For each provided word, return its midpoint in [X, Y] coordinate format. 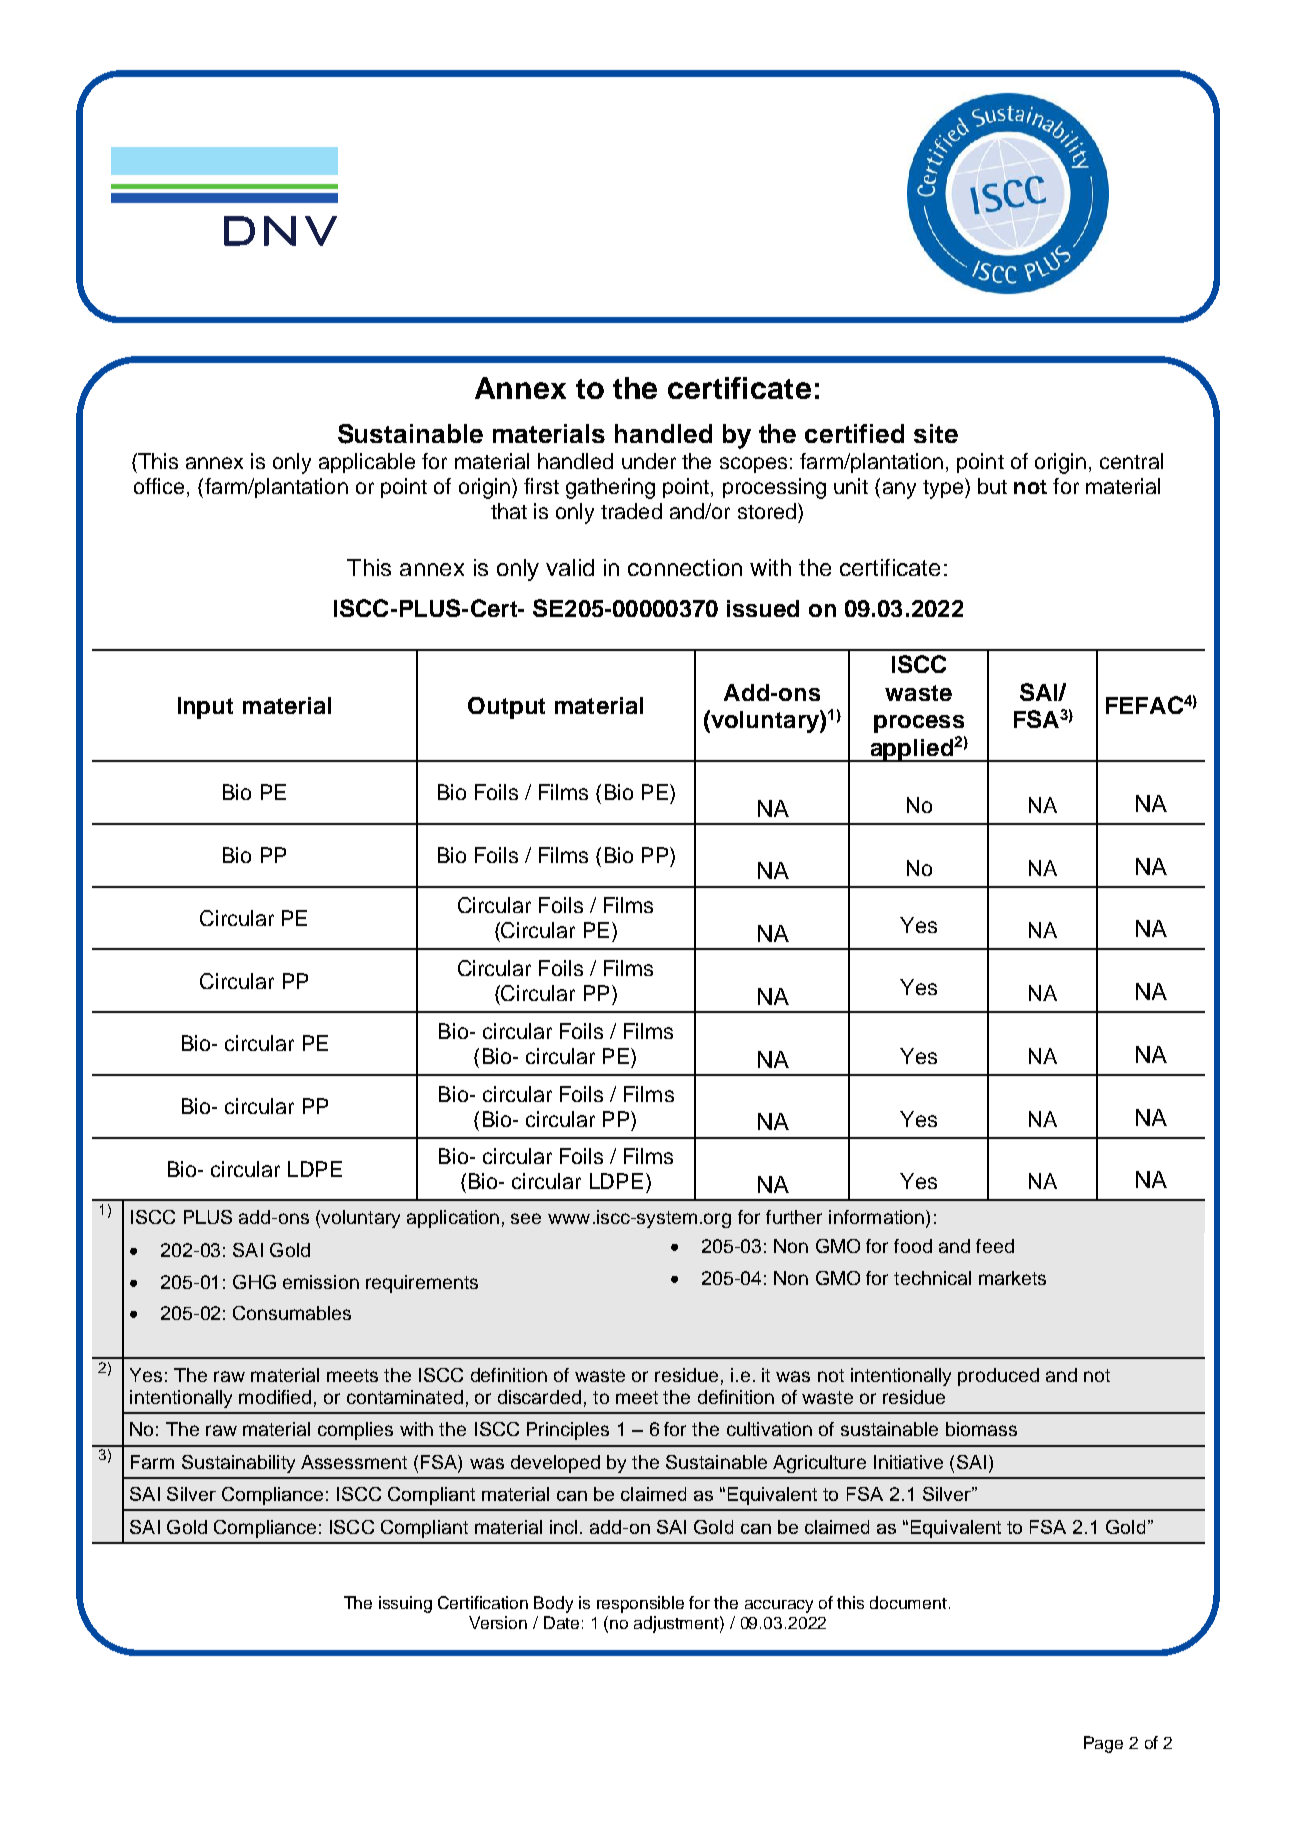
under [649, 461]
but [992, 486]
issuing [405, 1604]
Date [561, 1622]
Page [1103, 1744]
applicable [367, 463]
